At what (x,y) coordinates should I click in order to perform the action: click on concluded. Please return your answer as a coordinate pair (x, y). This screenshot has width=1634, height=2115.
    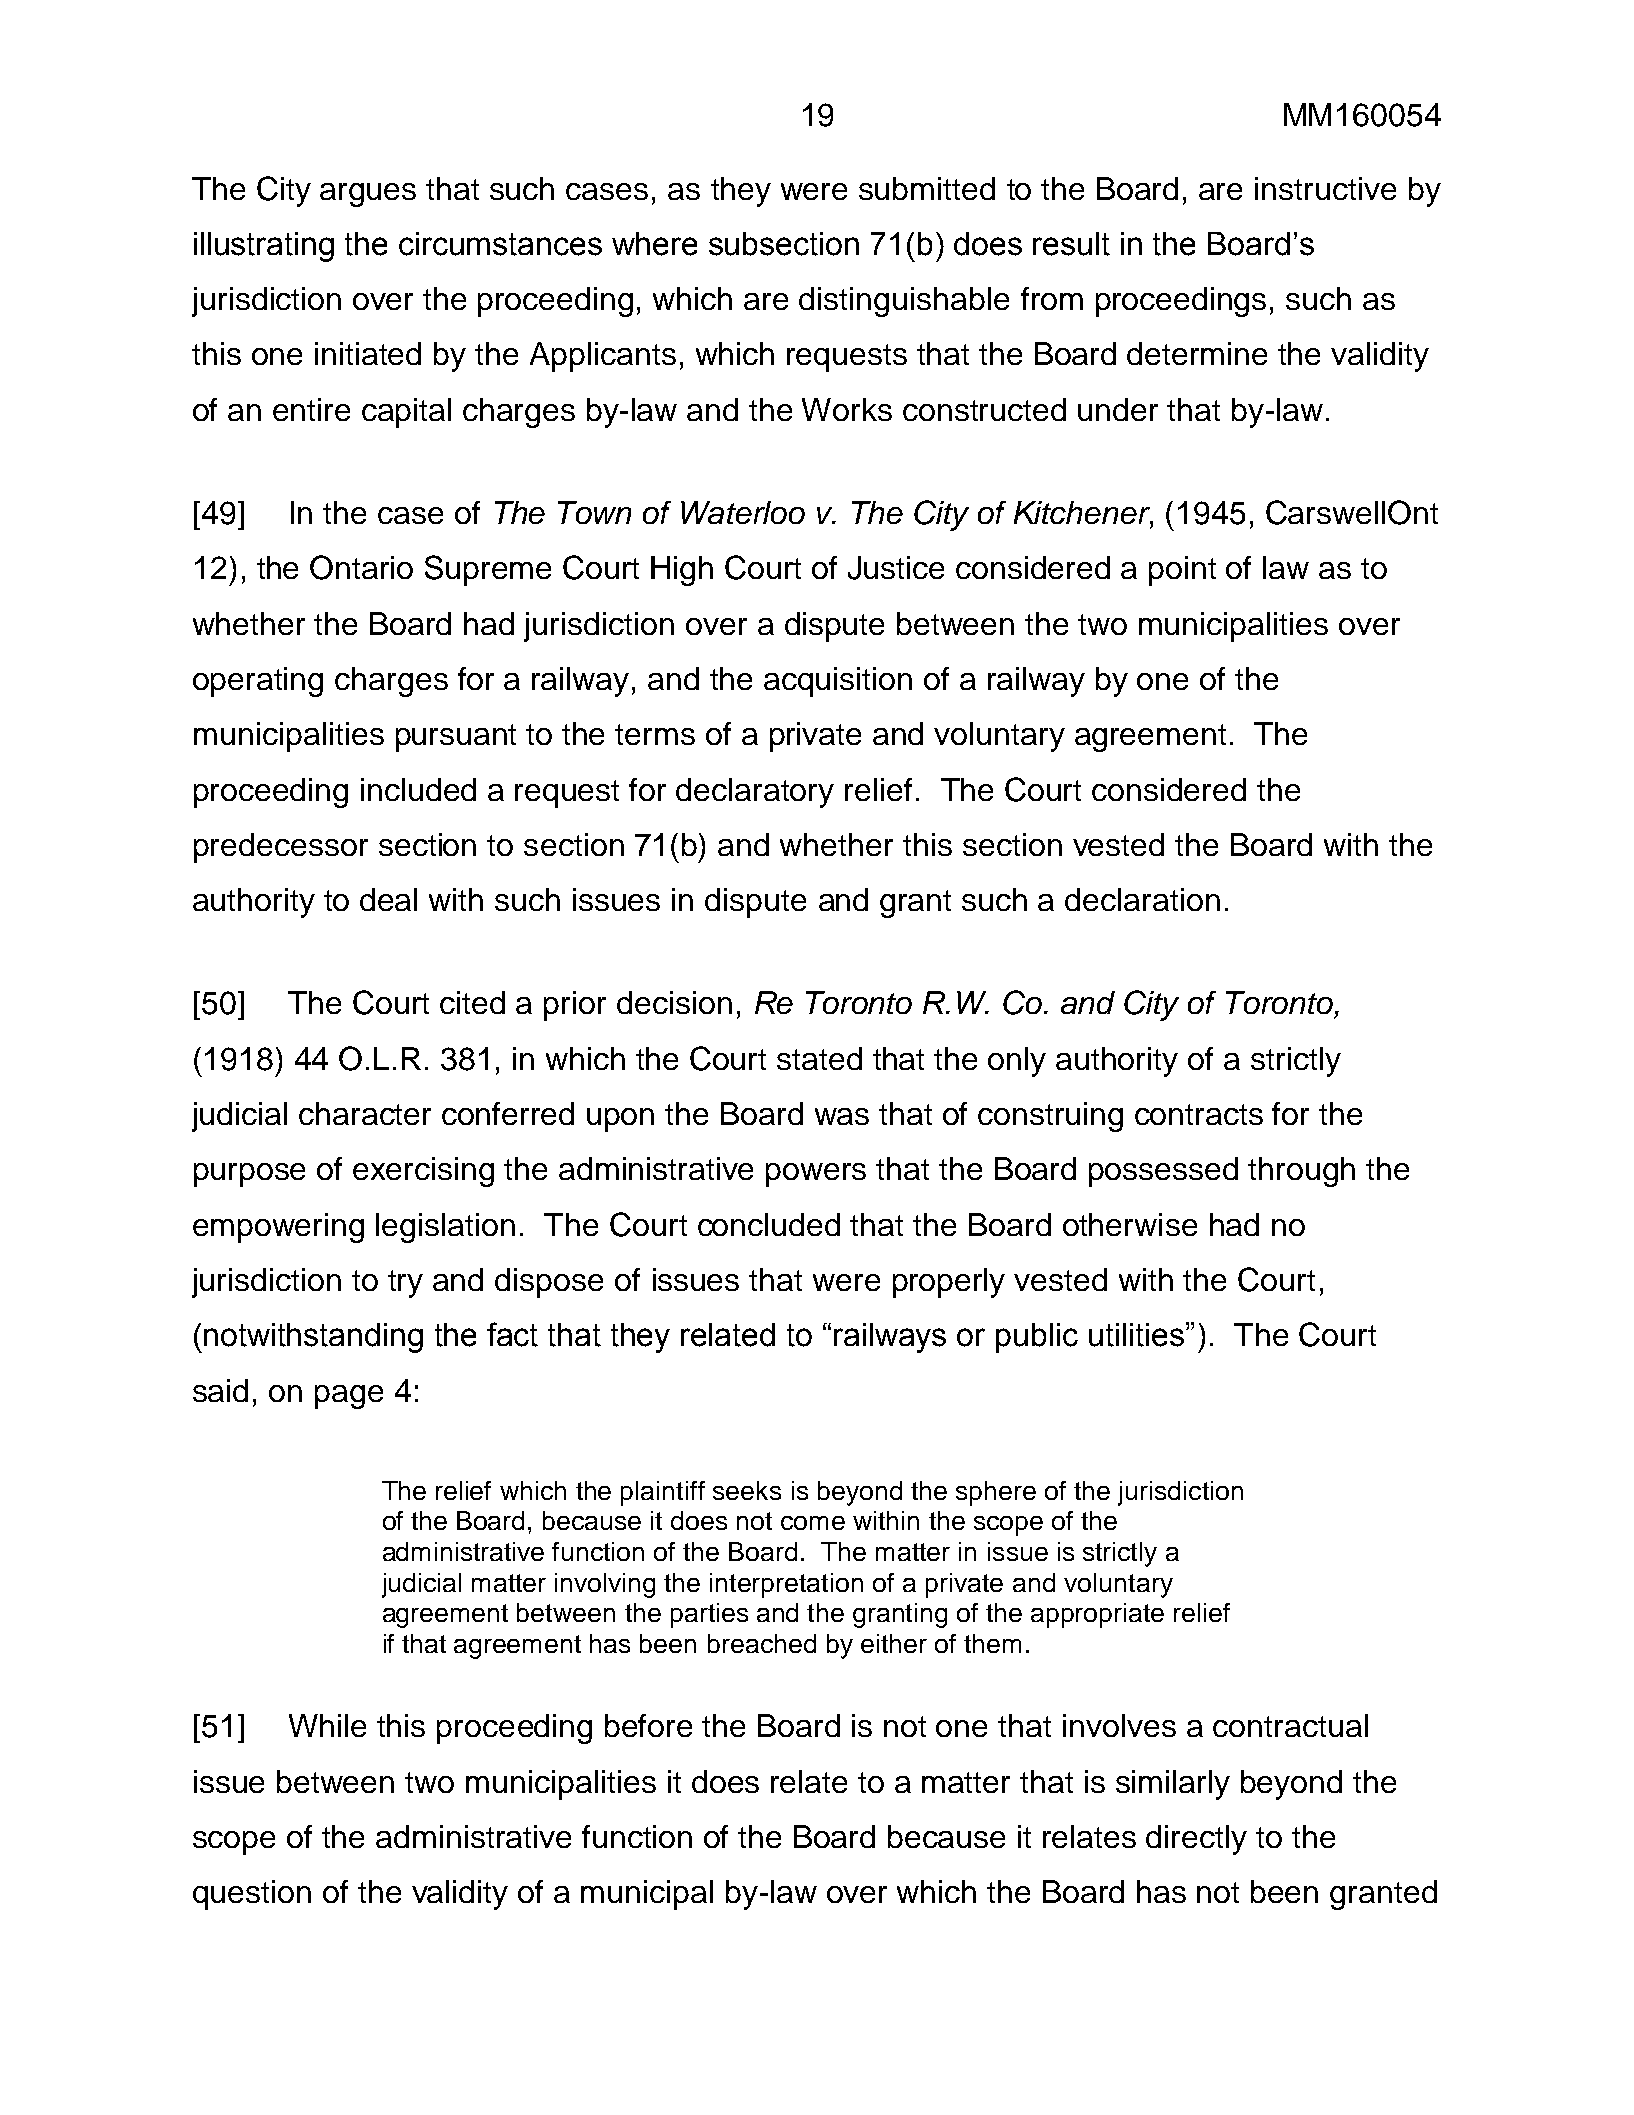
    Looking at the image, I should click on (769, 1224).
